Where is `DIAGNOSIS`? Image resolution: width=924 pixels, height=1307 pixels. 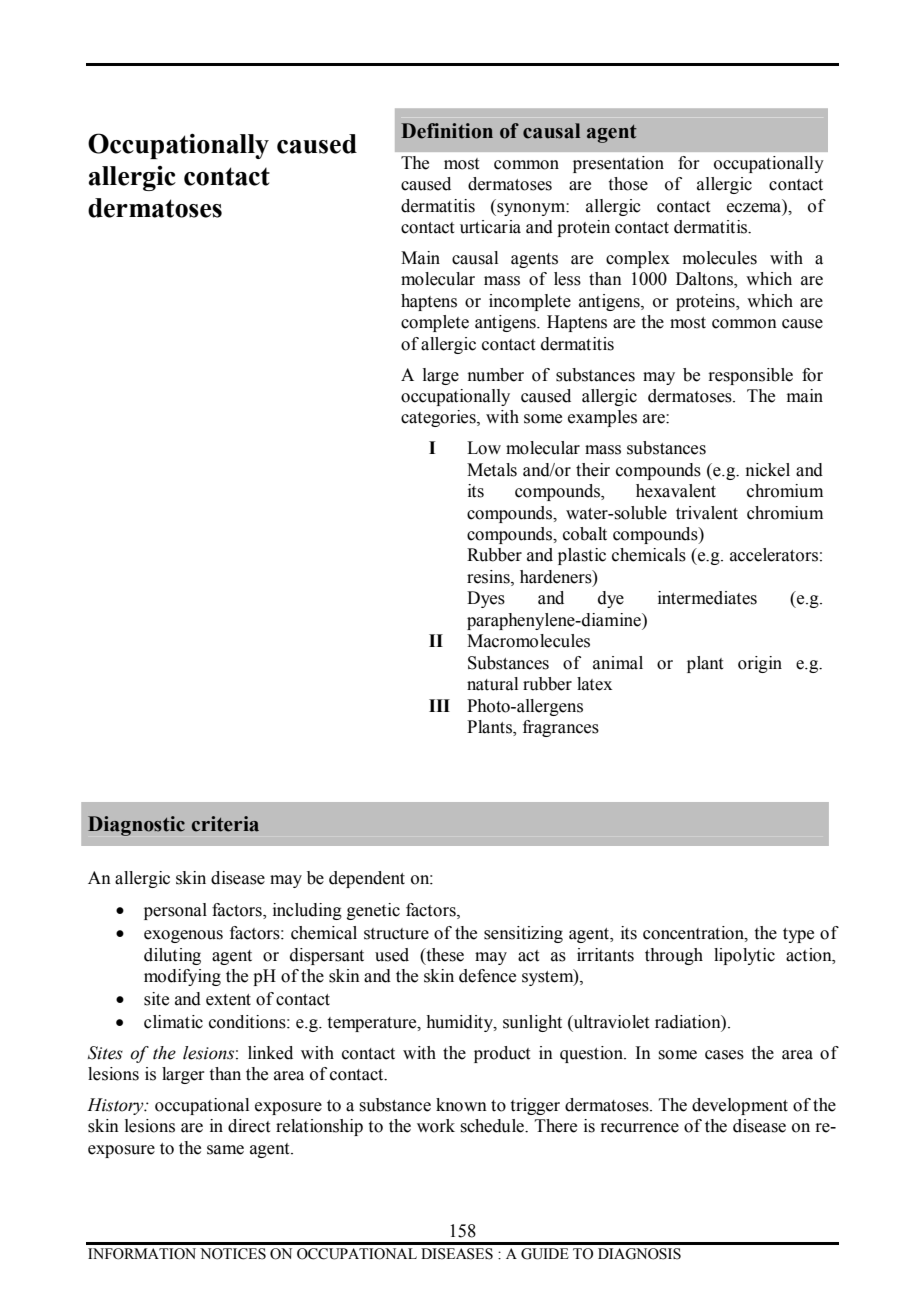 DIAGNOSIS is located at coordinates (639, 1254).
